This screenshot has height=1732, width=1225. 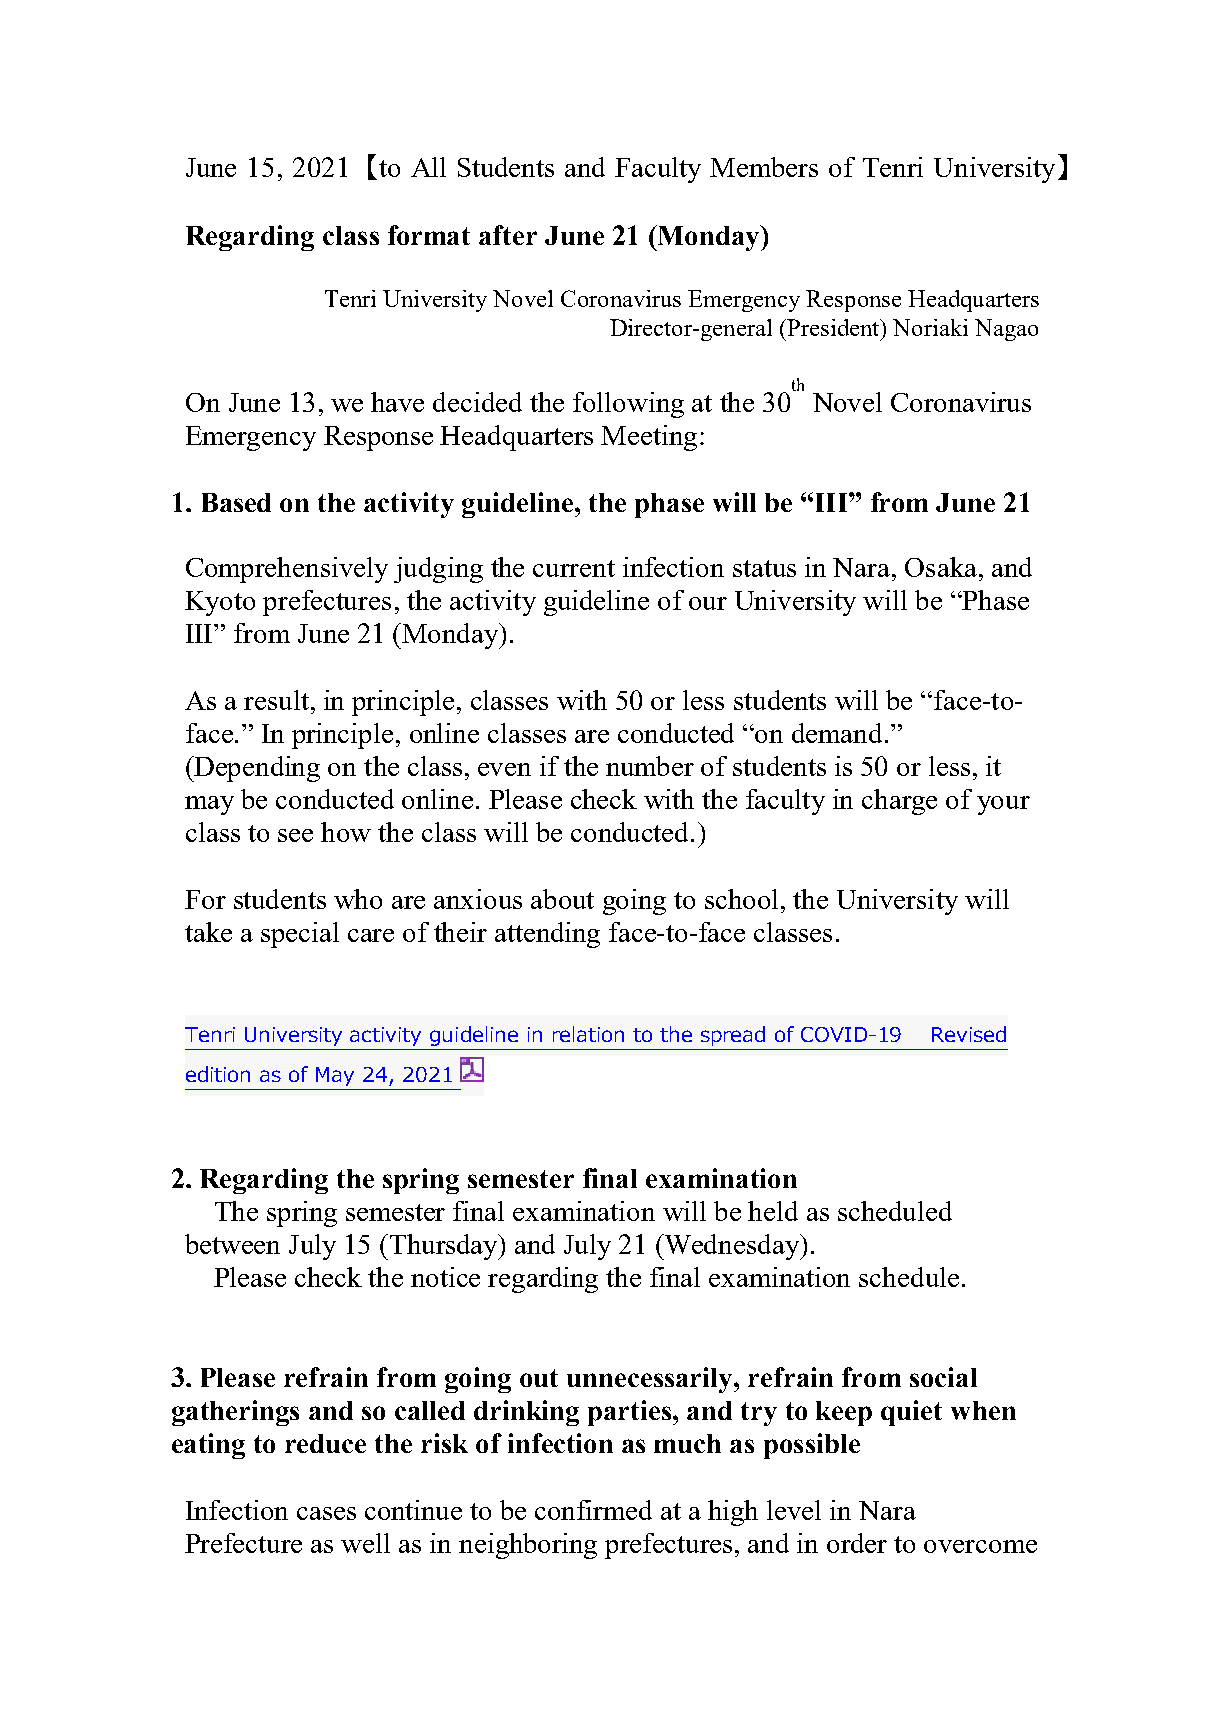 I want to click on cases, so click(x=326, y=1513).
